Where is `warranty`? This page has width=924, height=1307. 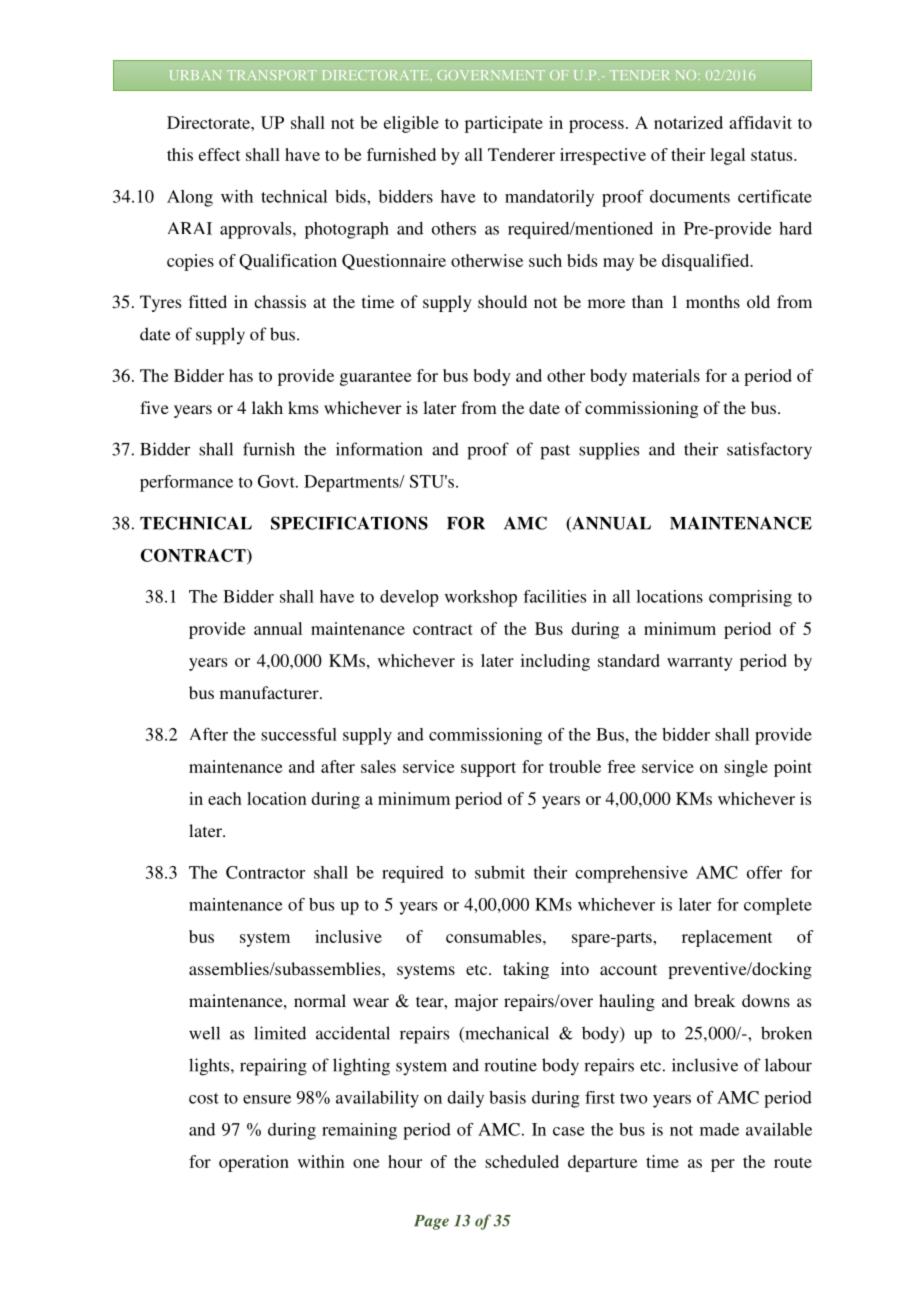
warranty is located at coordinates (700, 663).
